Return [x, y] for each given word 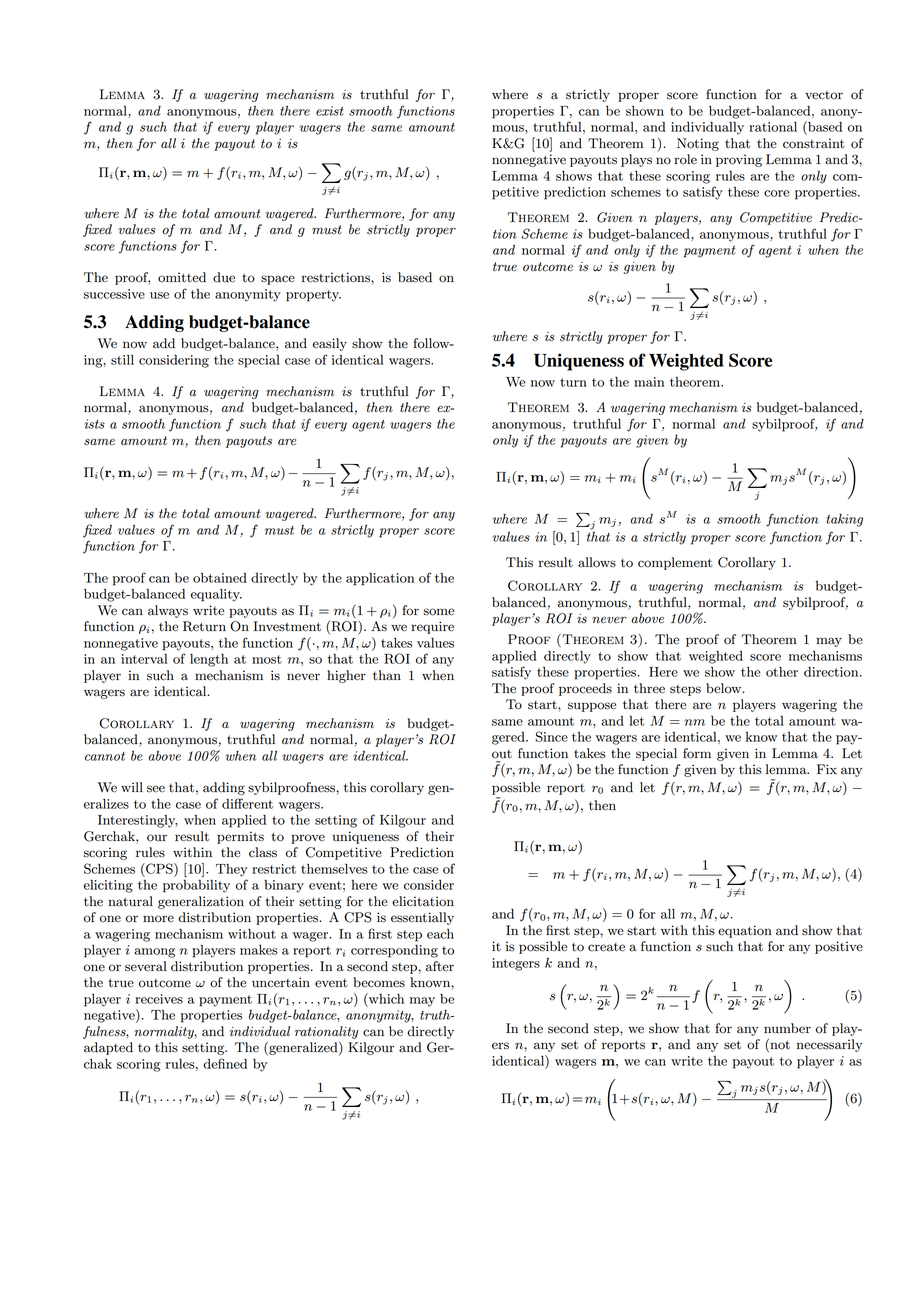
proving [739, 160]
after [440, 966]
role [685, 159]
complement [675, 563]
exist [330, 111]
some [439, 612]
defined [225, 1063]
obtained [220, 577]
